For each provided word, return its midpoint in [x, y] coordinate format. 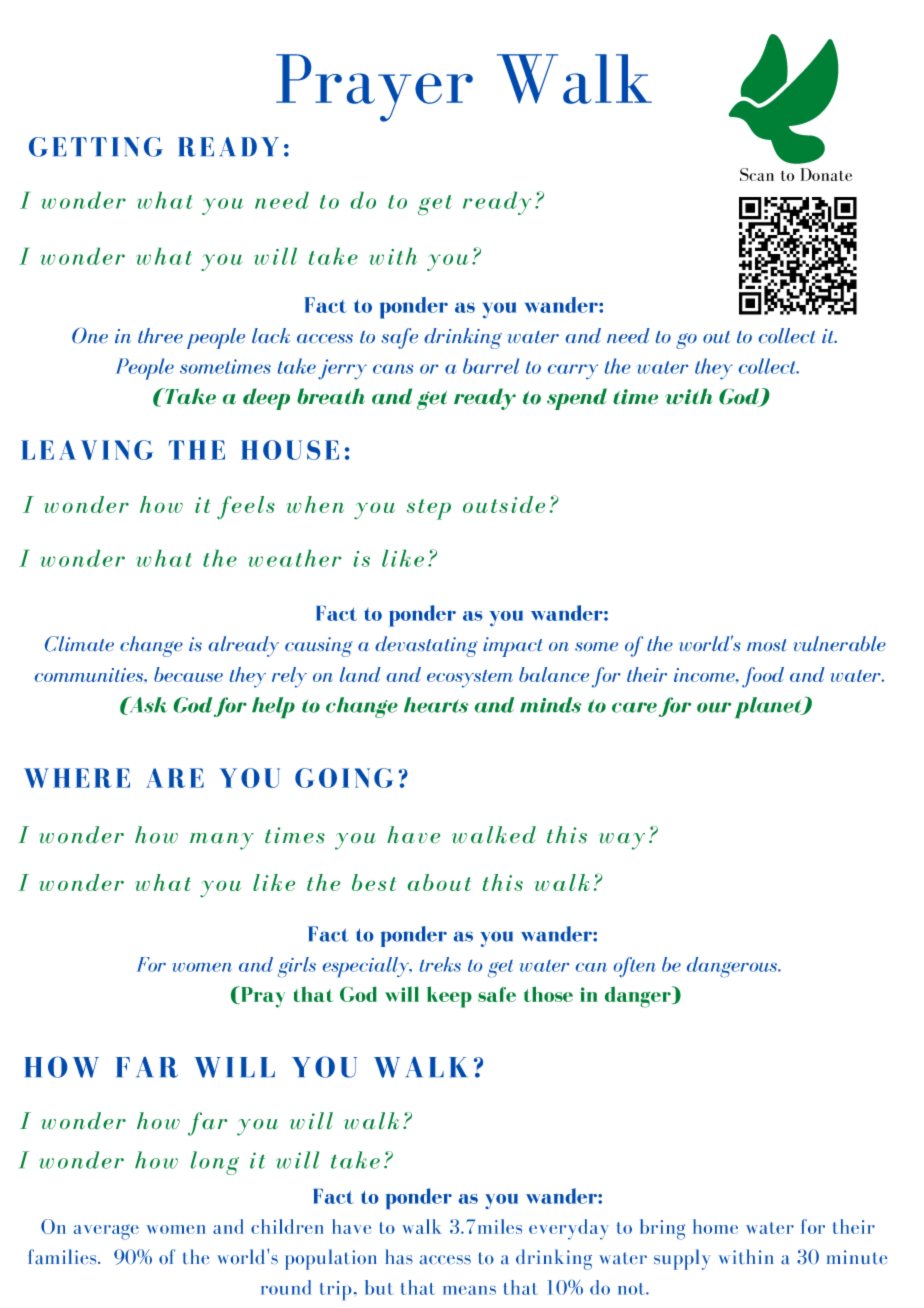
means [469, 1290]
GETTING [96, 147]
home [715, 1226]
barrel [491, 366]
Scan [757, 174]
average [106, 1232]
